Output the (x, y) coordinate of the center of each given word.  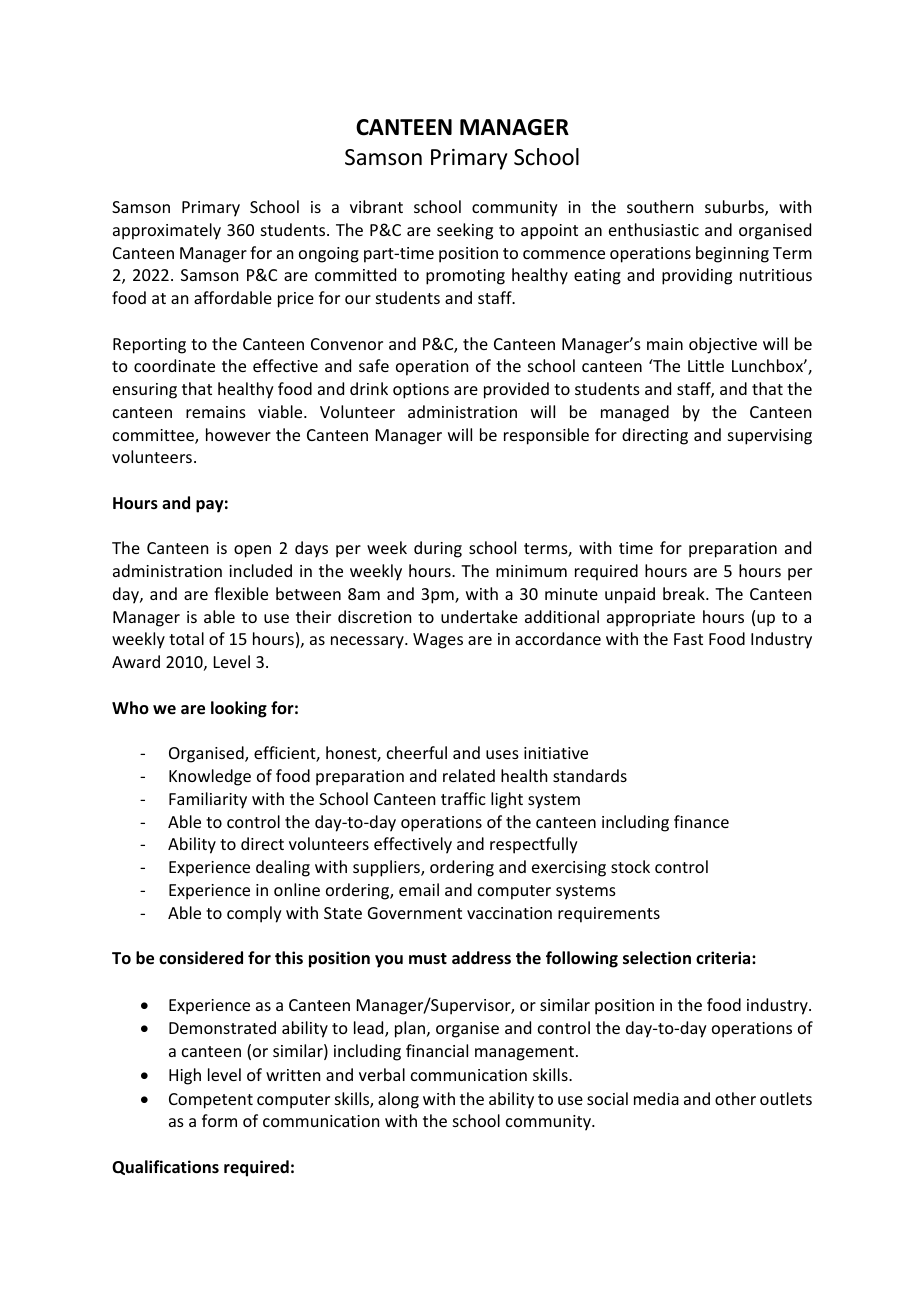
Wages (438, 641)
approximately (167, 231)
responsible (546, 436)
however (238, 434)
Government (415, 913)
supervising (770, 437)
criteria (724, 958)
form (219, 1120)
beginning (732, 254)
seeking (465, 231)
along (398, 1100)
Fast (688, 639)
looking (239, 709)
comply (254, 914)
